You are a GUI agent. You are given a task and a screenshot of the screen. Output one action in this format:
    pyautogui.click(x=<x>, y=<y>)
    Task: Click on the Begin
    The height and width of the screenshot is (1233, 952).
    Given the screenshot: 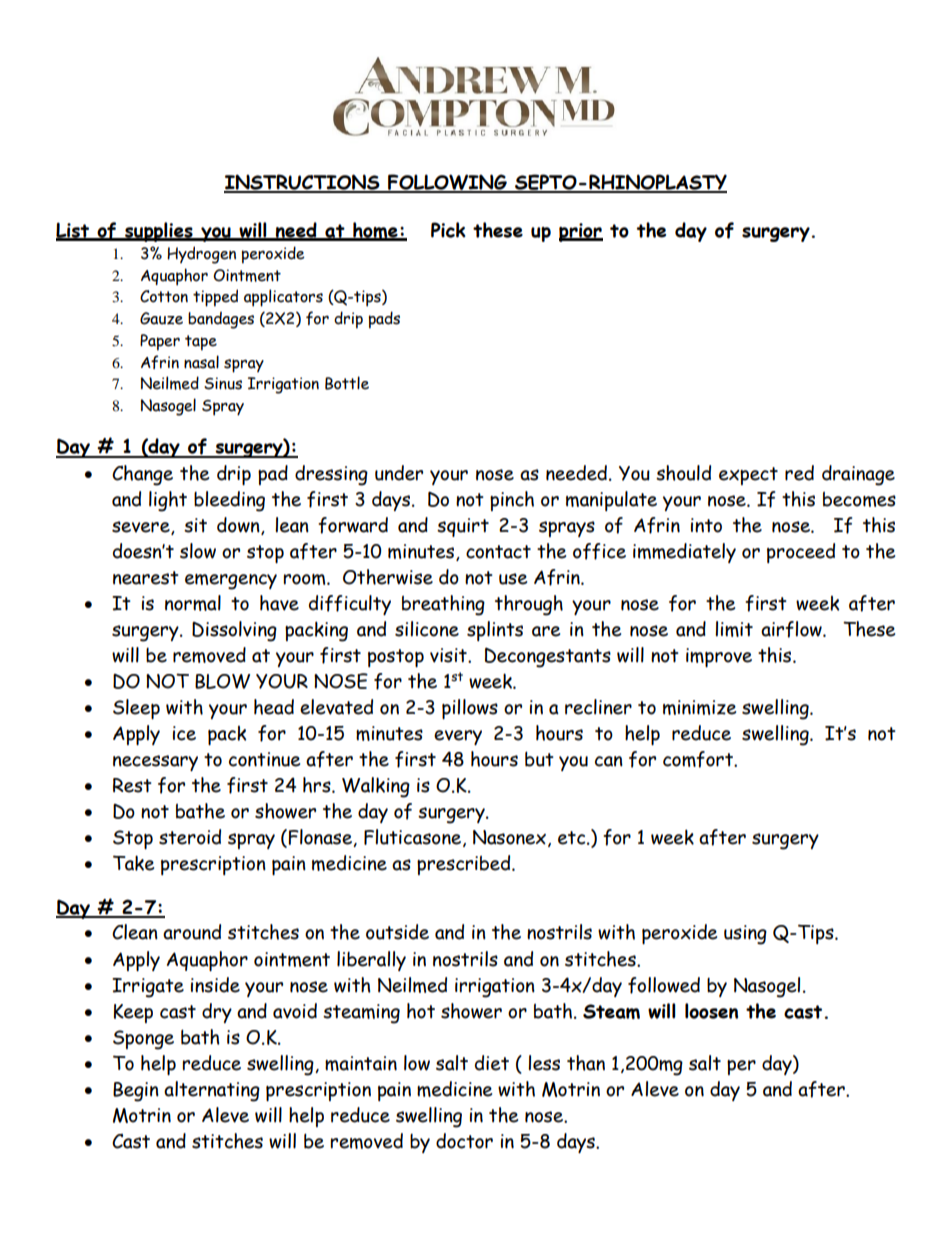 What is the action you would take?
    pyautogui.click(x=136, y=1092)
